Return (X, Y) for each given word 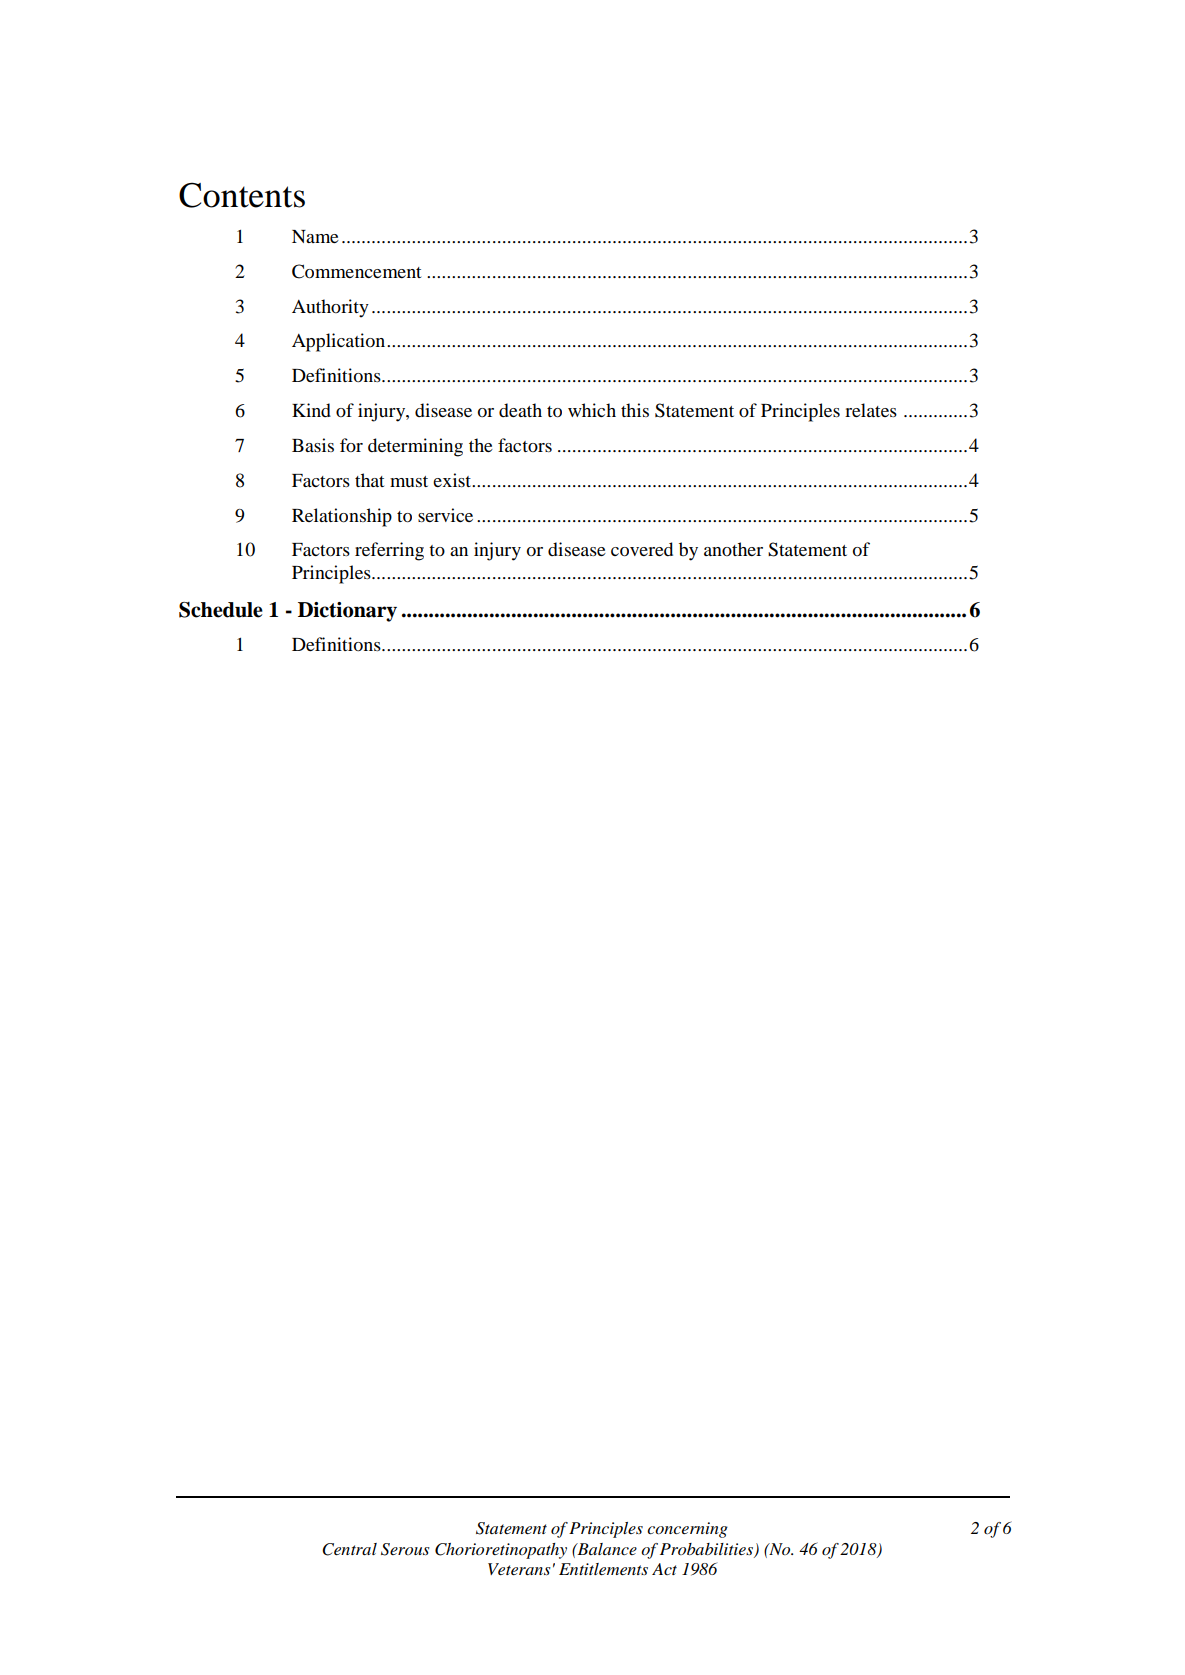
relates (871, 410)
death (520, 410)
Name (315, 236)
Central (349, 1549)
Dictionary (347, 612)
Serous (405, 1549)
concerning (687, 1530)
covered (642, 549)
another (733, 549)
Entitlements (603, 1569)
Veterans (519, 1569)
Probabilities (707, 1550)
